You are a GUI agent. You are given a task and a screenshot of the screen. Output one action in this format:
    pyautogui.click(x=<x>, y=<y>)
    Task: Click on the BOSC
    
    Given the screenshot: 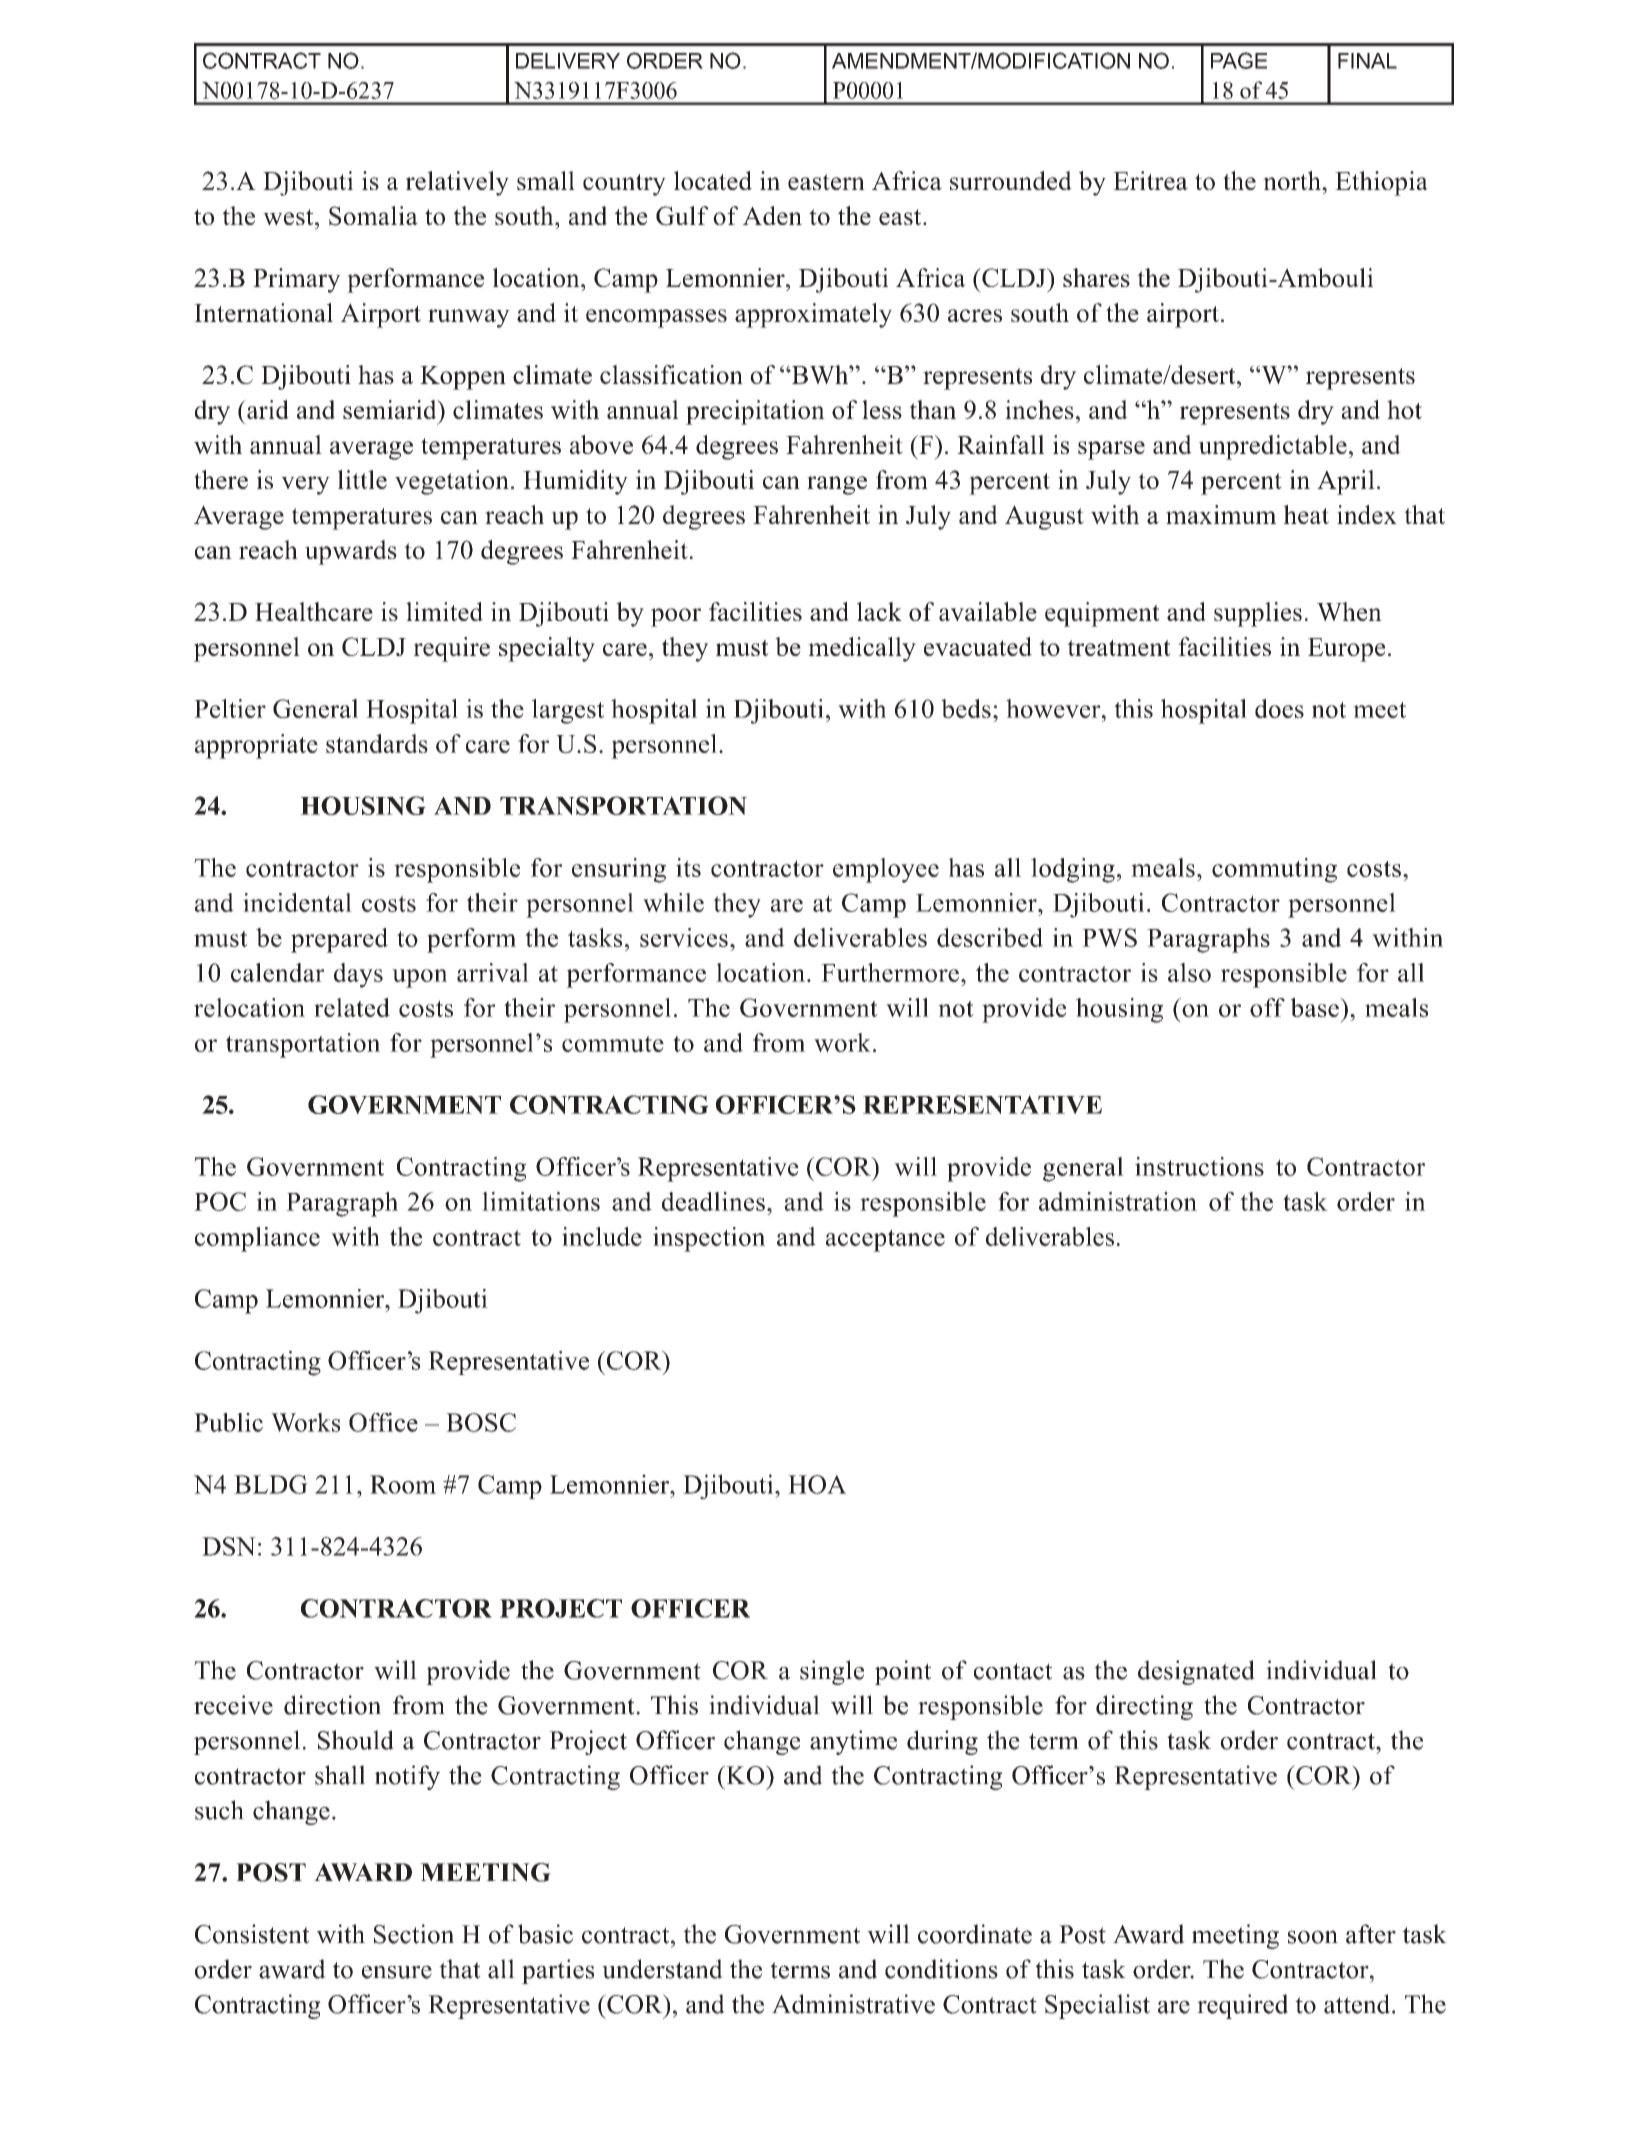 What is the action you would take?
    pyautogui.click(x=481, y=1422)
